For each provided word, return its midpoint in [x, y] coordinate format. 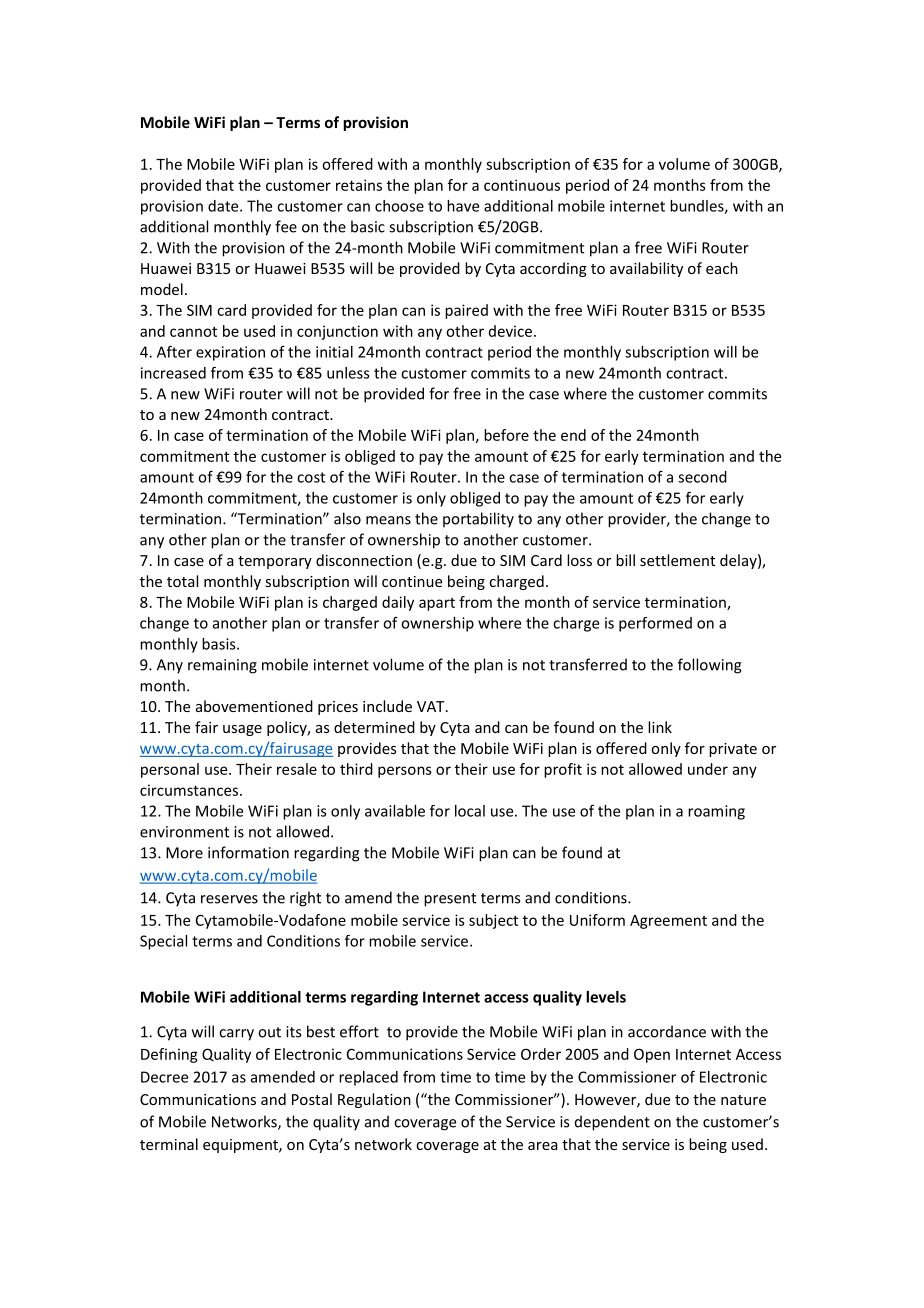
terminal [169, 1144]
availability [646, 269]
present [450, 900]
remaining [222, 666]
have [463, 206]
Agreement [668, 922]
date [224, 206]
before [506, 435]
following [710, 666]
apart [437, 604]
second [702, 477]
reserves [229, 899]
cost [311, 477]
